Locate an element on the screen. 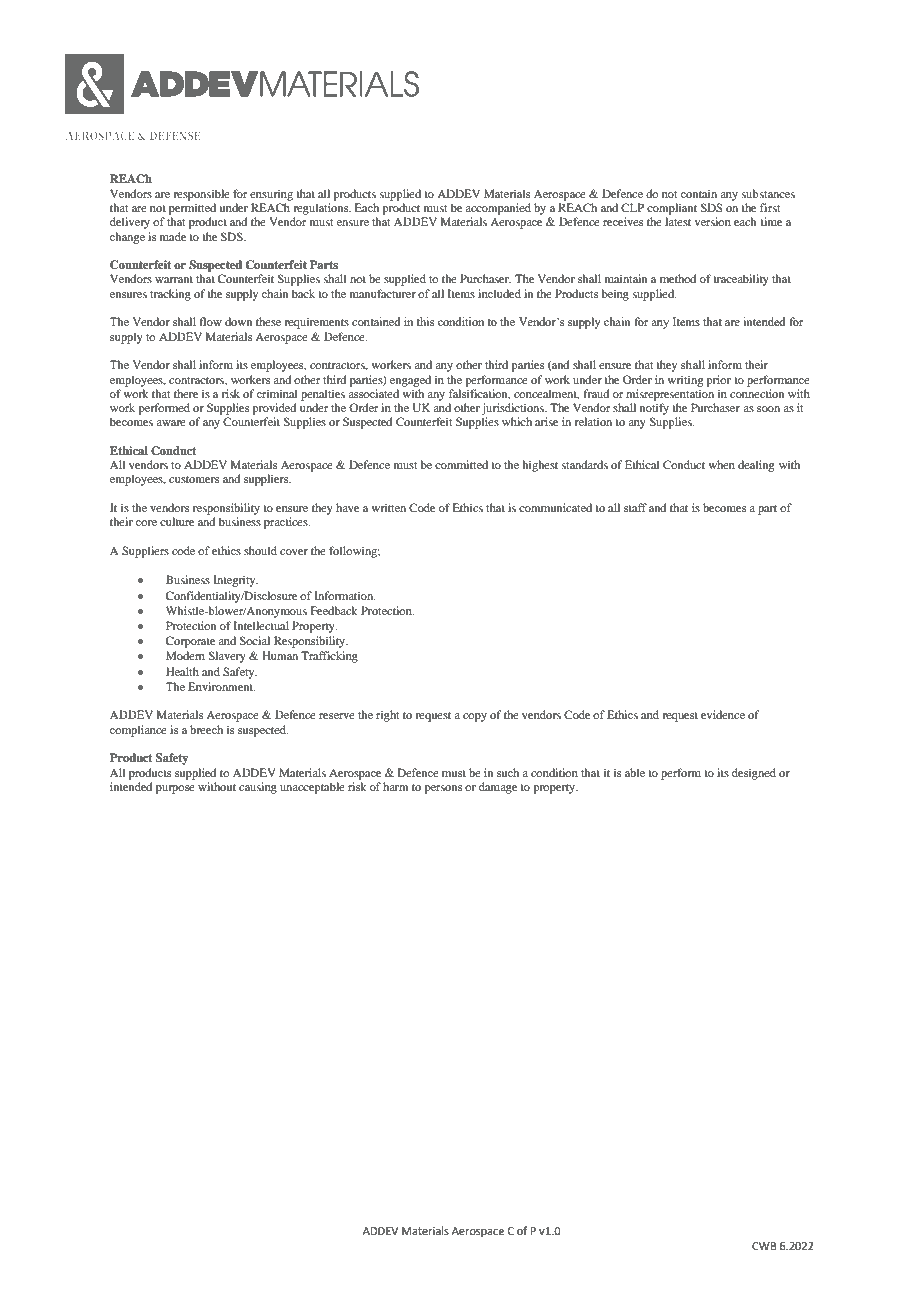  this is located at coordinates (425, 321).
